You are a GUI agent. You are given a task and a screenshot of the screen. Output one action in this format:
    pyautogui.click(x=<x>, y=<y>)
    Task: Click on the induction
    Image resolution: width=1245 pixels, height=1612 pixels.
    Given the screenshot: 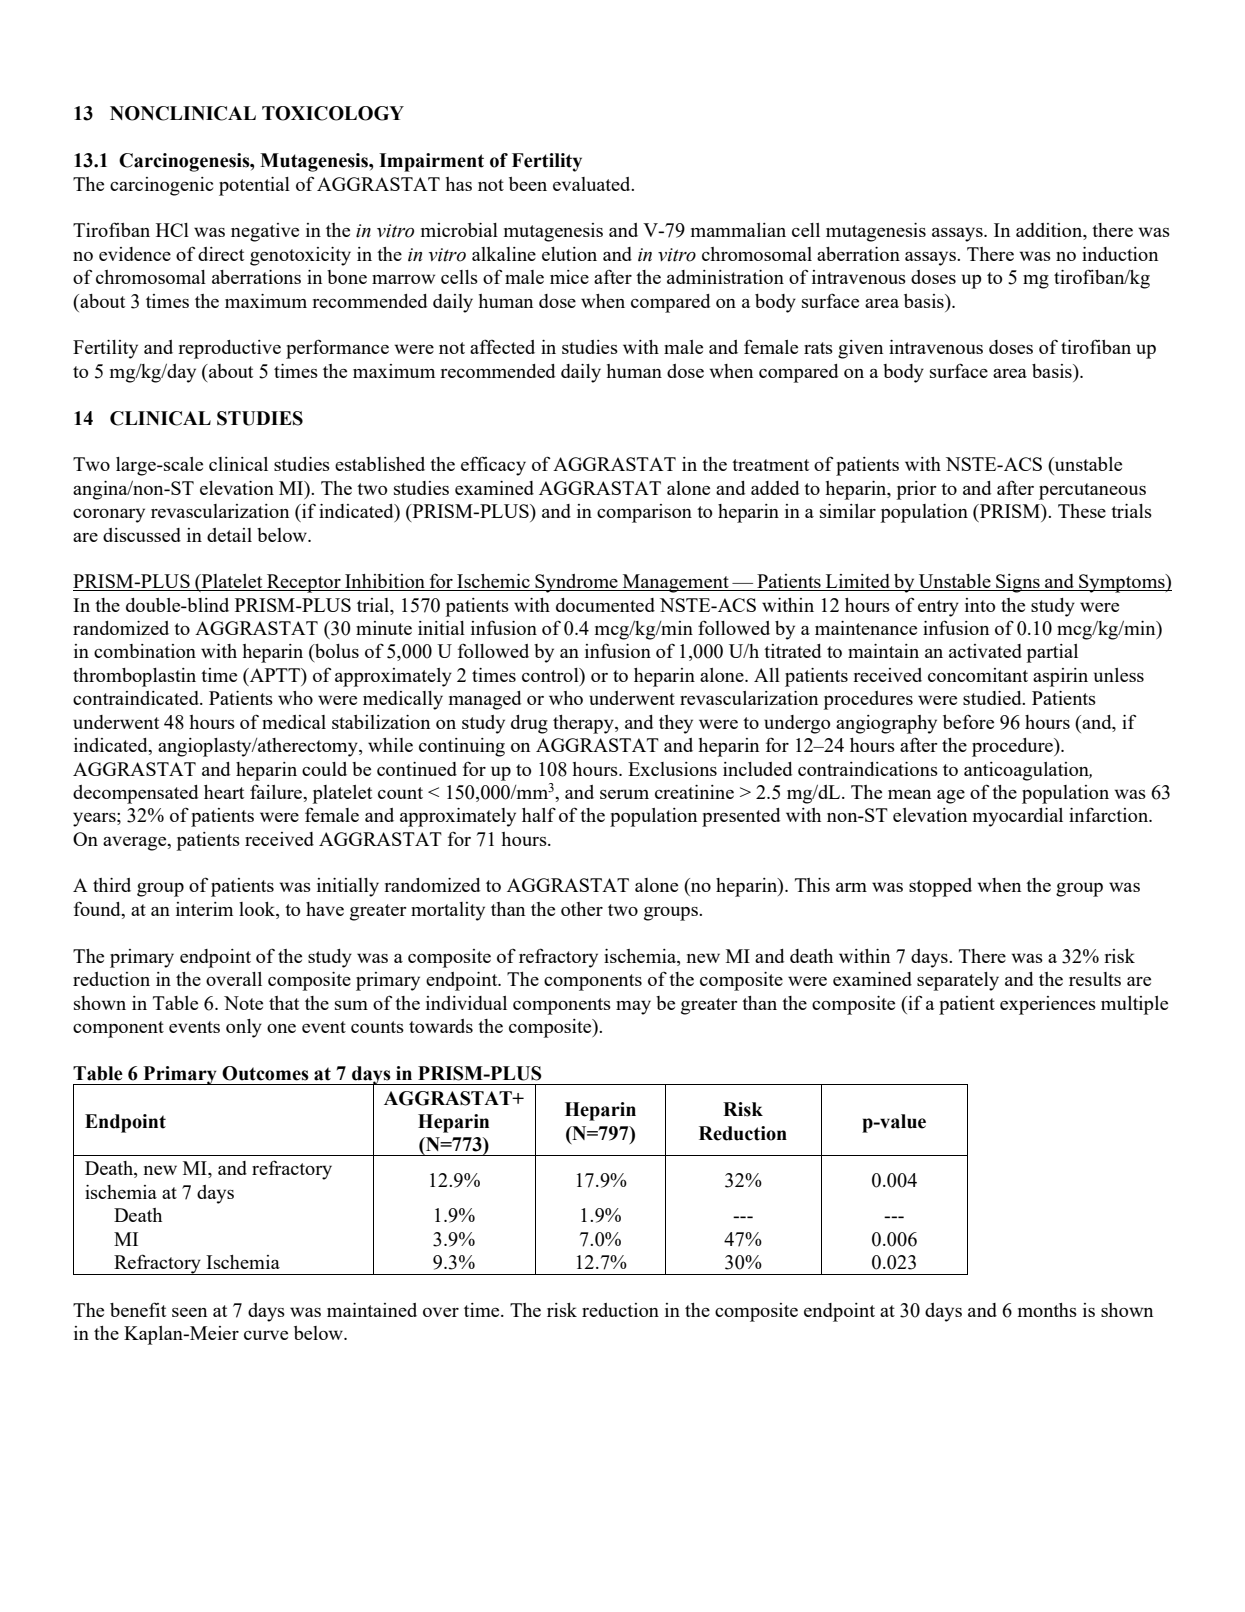 What is the action you would take?
    pyautogui.click(x=1120, y=254)
